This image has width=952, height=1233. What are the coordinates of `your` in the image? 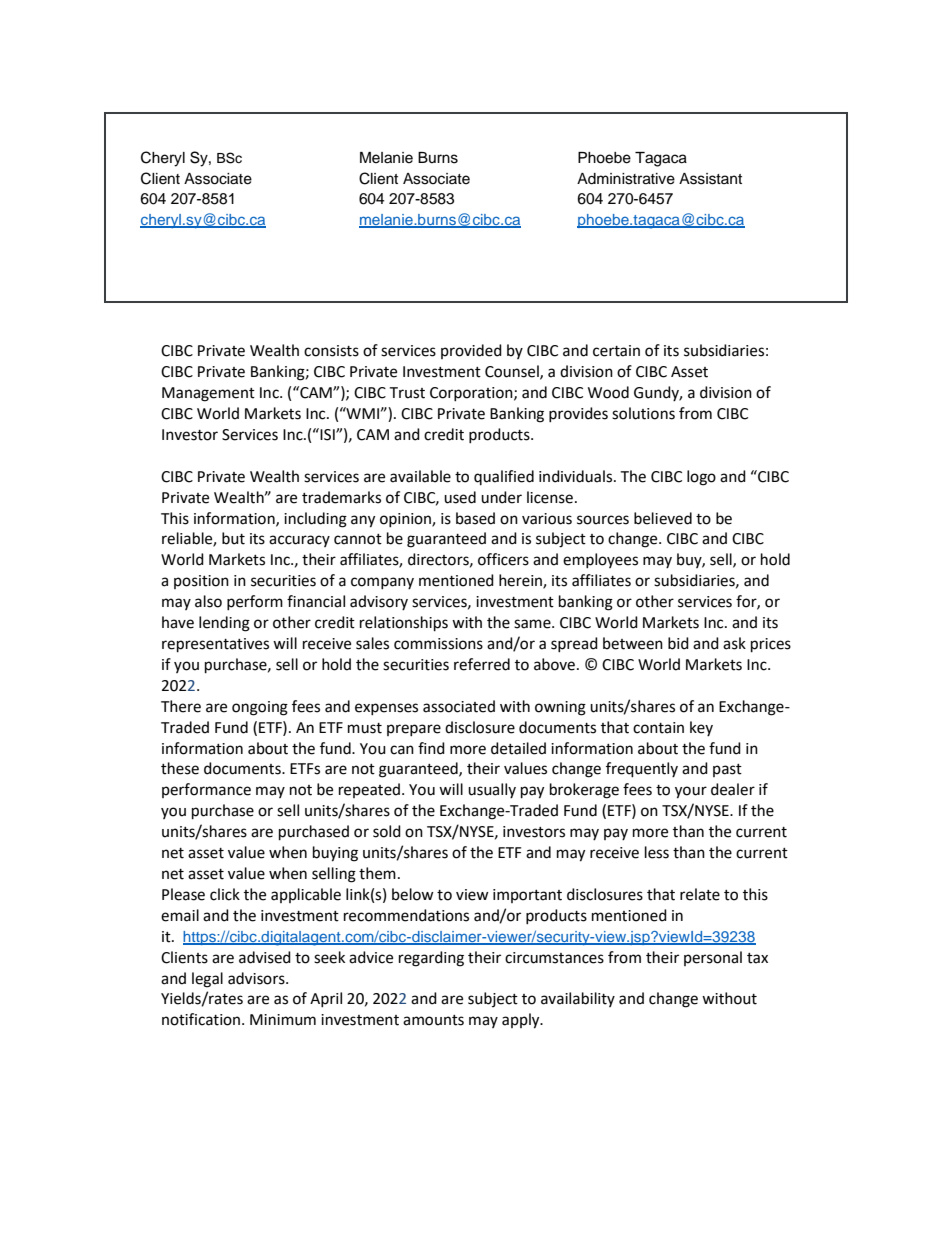 It's located at (691, 792).
